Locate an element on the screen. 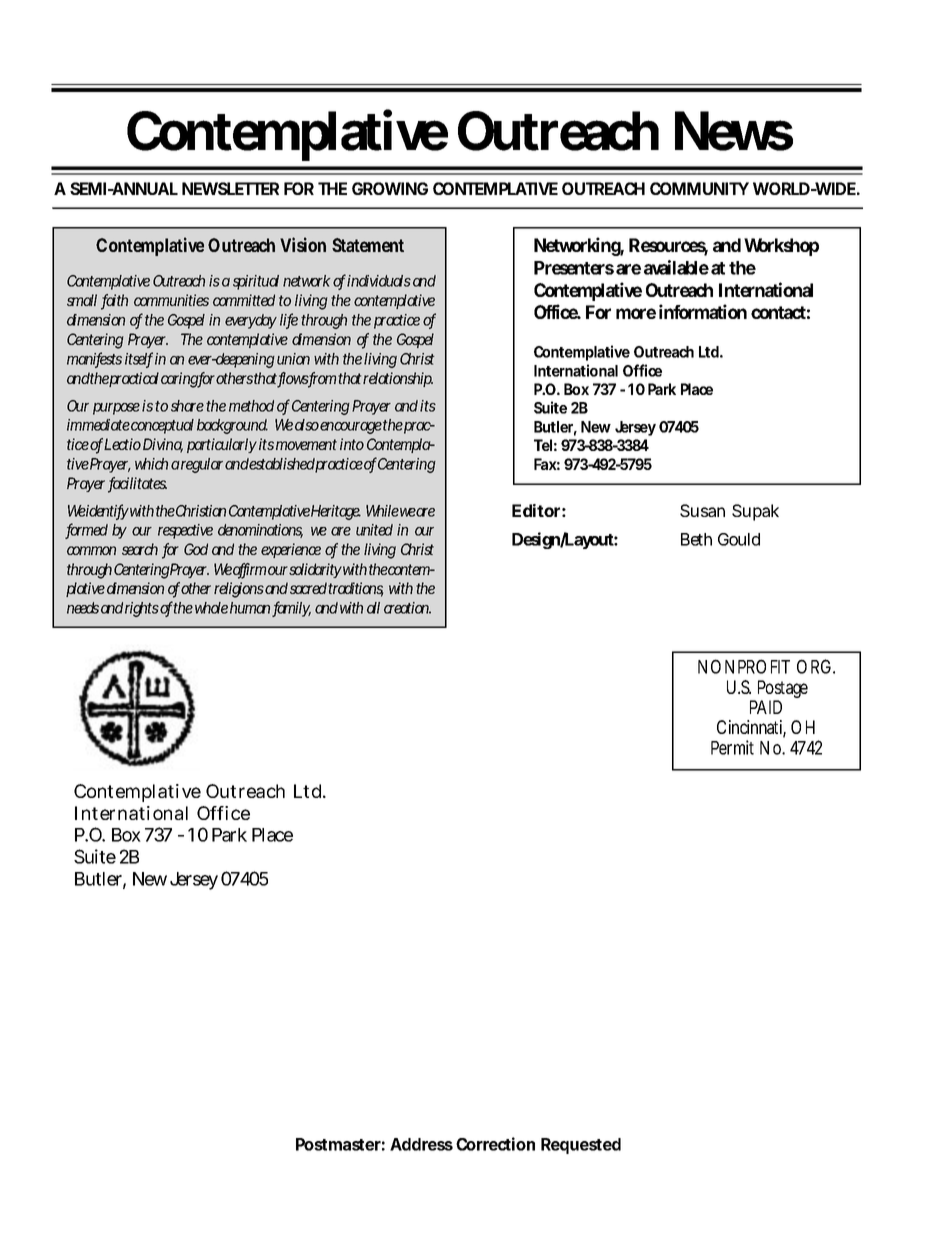  NONPROFIT is located at coordinates (744, 666).
